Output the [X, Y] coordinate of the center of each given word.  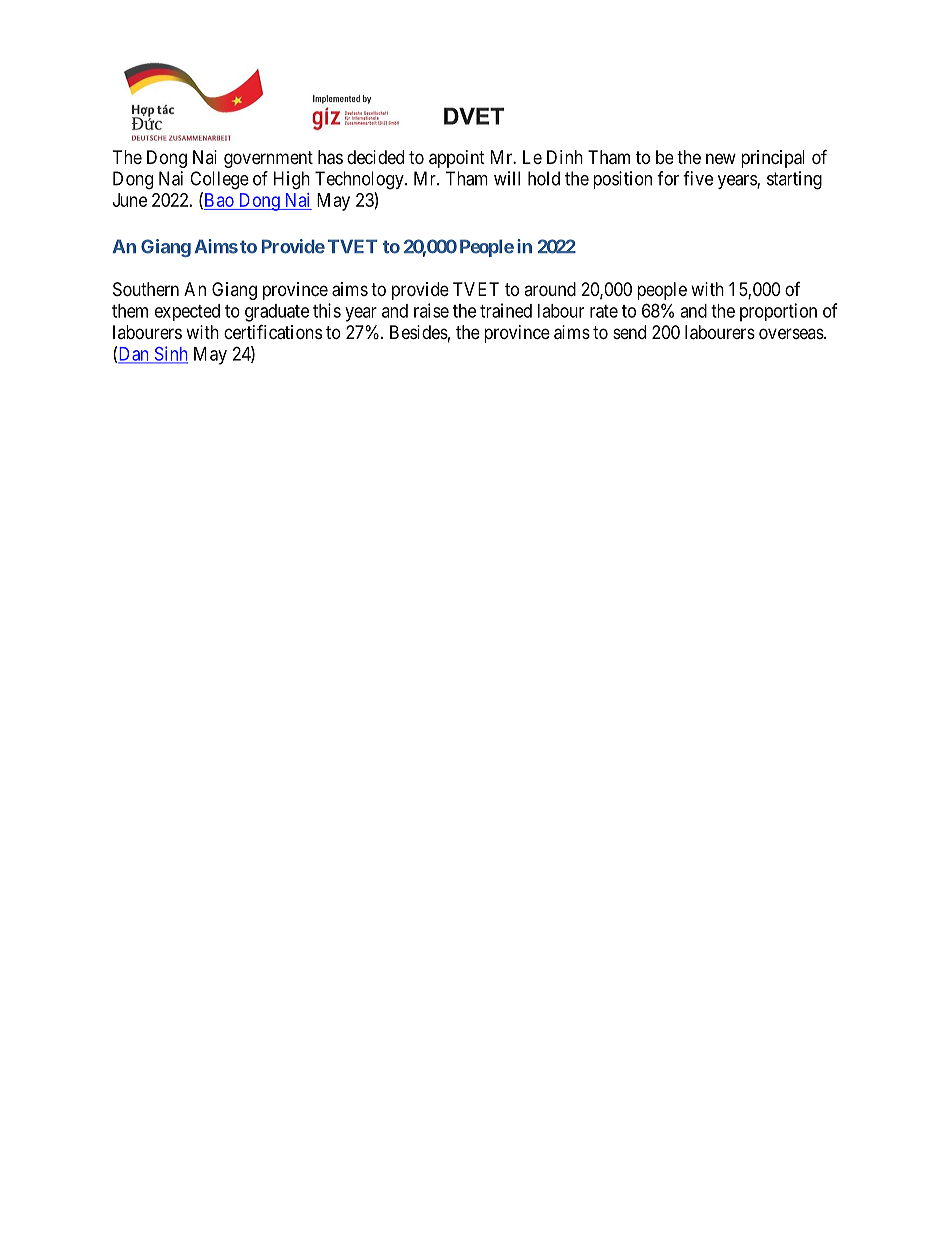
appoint [457, 159]
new [721, 158]
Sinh [170, 354]
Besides [419, 332]
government [268, 159]
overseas [791, 333]
